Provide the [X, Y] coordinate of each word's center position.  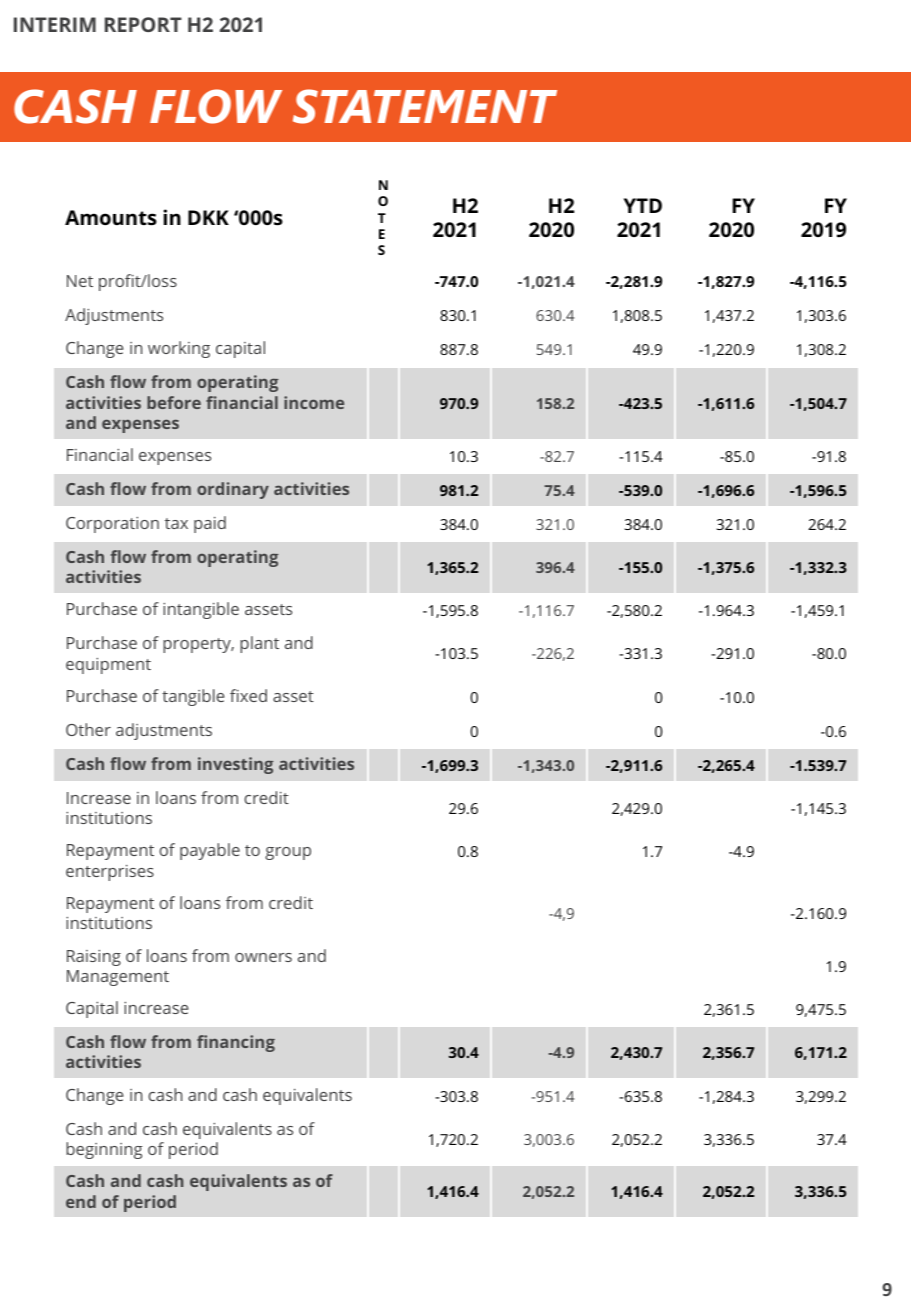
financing [236, 1043]
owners [263, 957]
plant [259, 644]
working [179, 349]
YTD [643, 205]
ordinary [233, 490]
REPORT [143, 24]
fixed [248, 695]
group [288, 853]
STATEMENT [425, 106]
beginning [104, 1150]
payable [210, 851]
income [314, 402]
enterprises [110, 873]
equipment [108, 666]
